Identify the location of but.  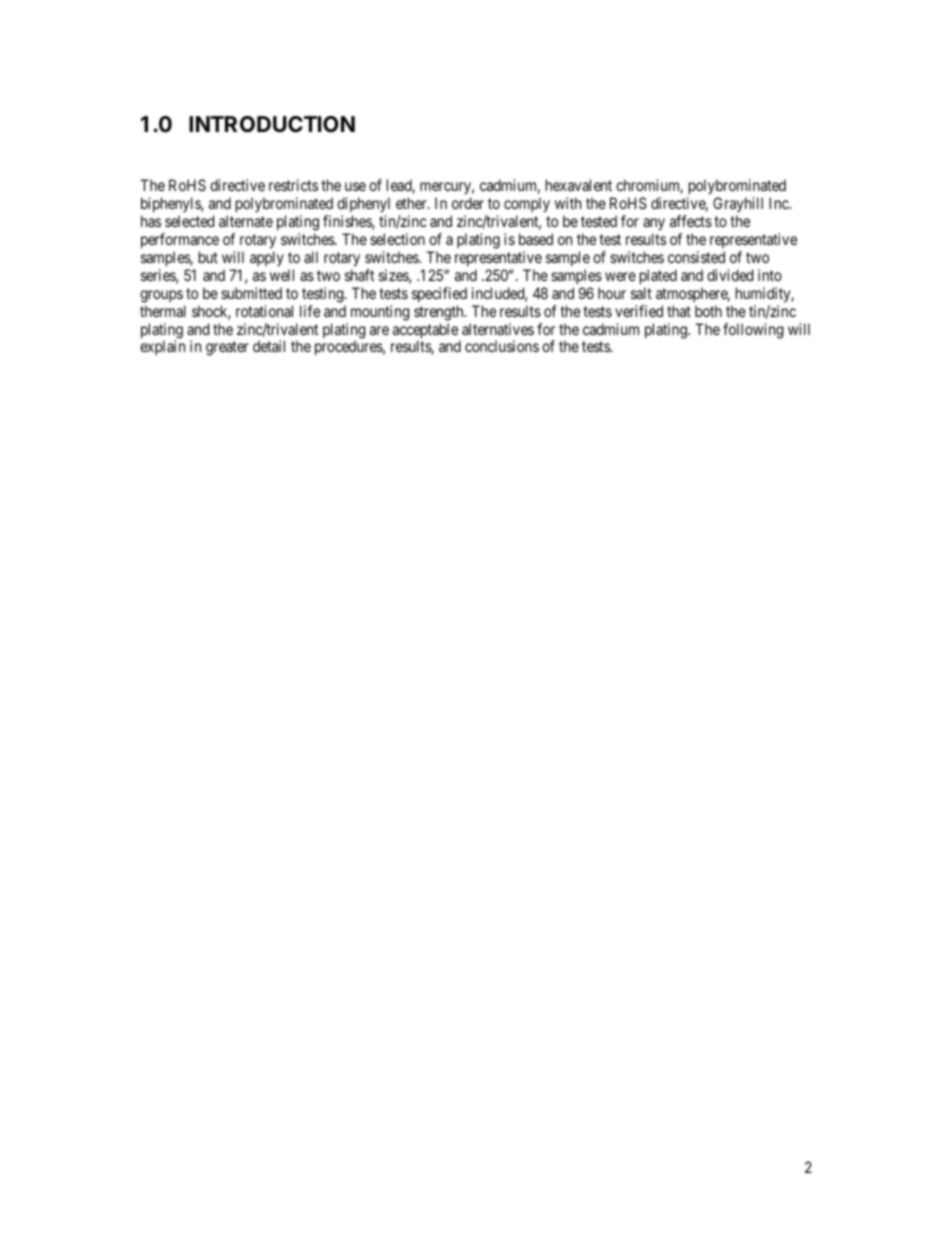
(208, 257).
